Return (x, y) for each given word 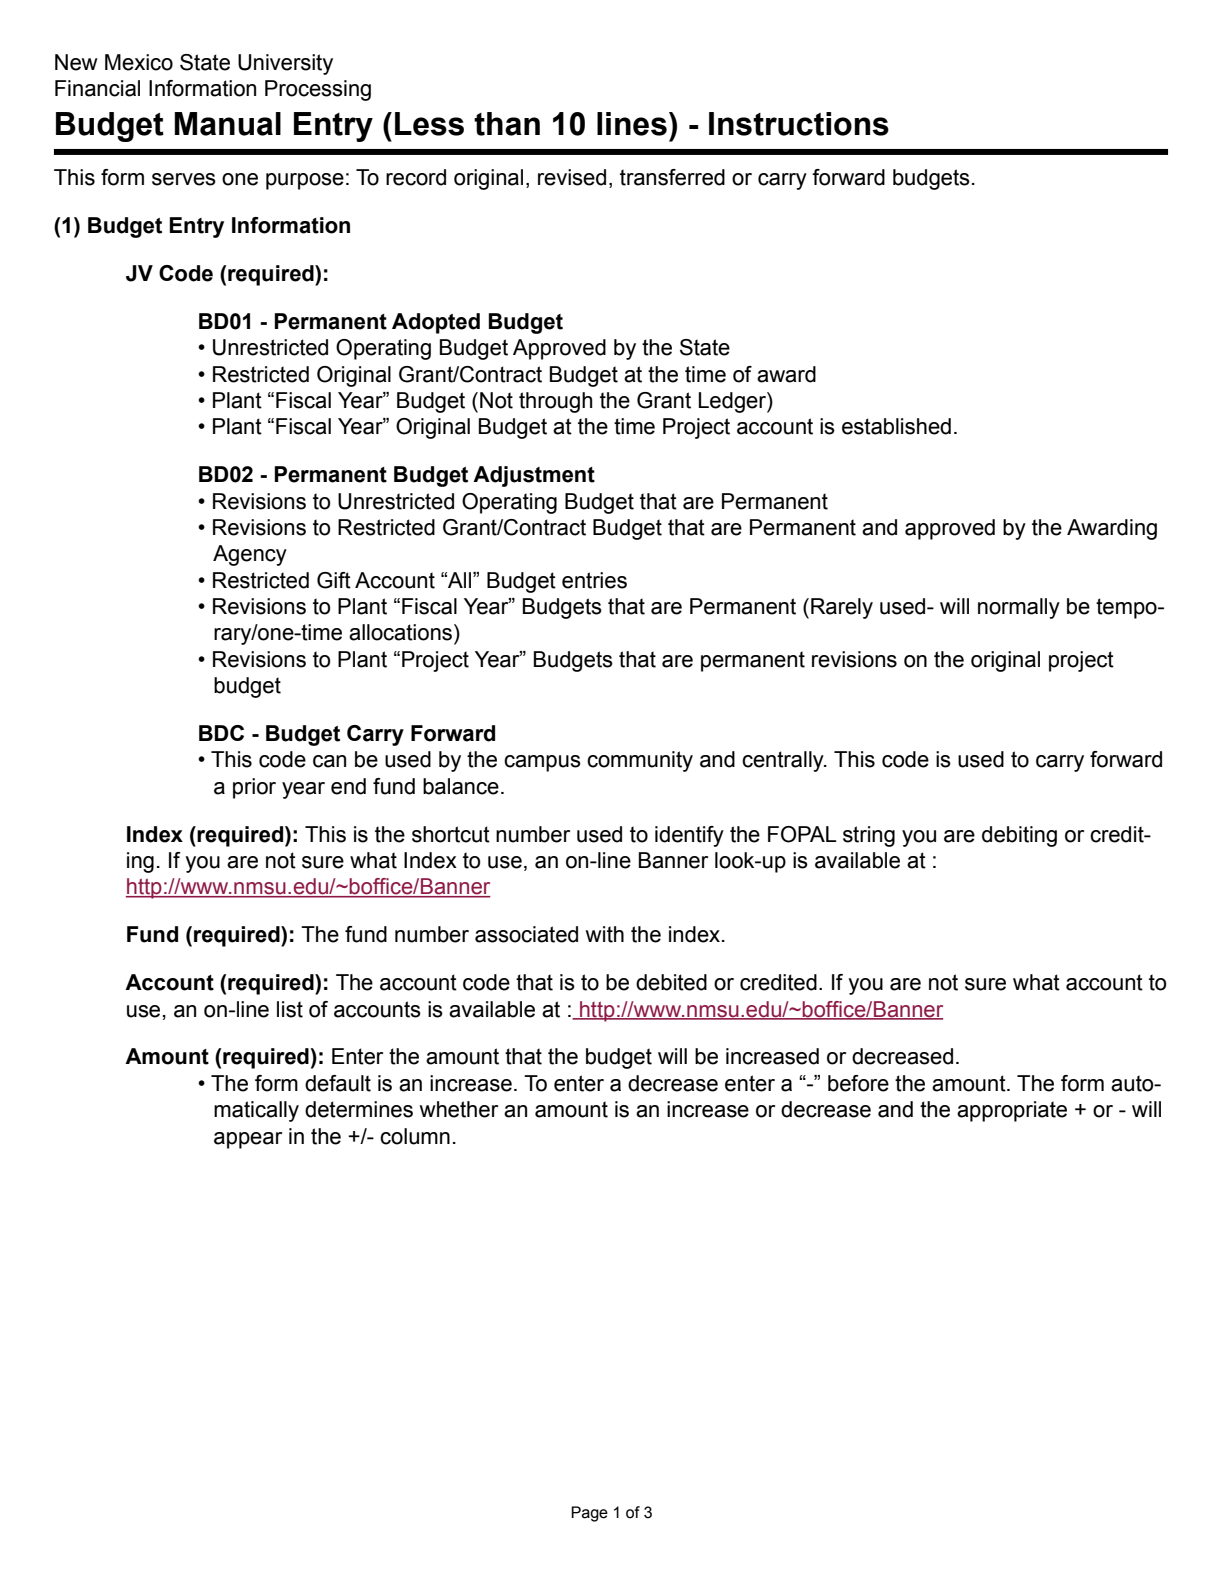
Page (589, 1514)
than (507, 124)
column (415, 1136)
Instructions (799, 124)
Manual (227, 124)
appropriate (1012, 1111)
